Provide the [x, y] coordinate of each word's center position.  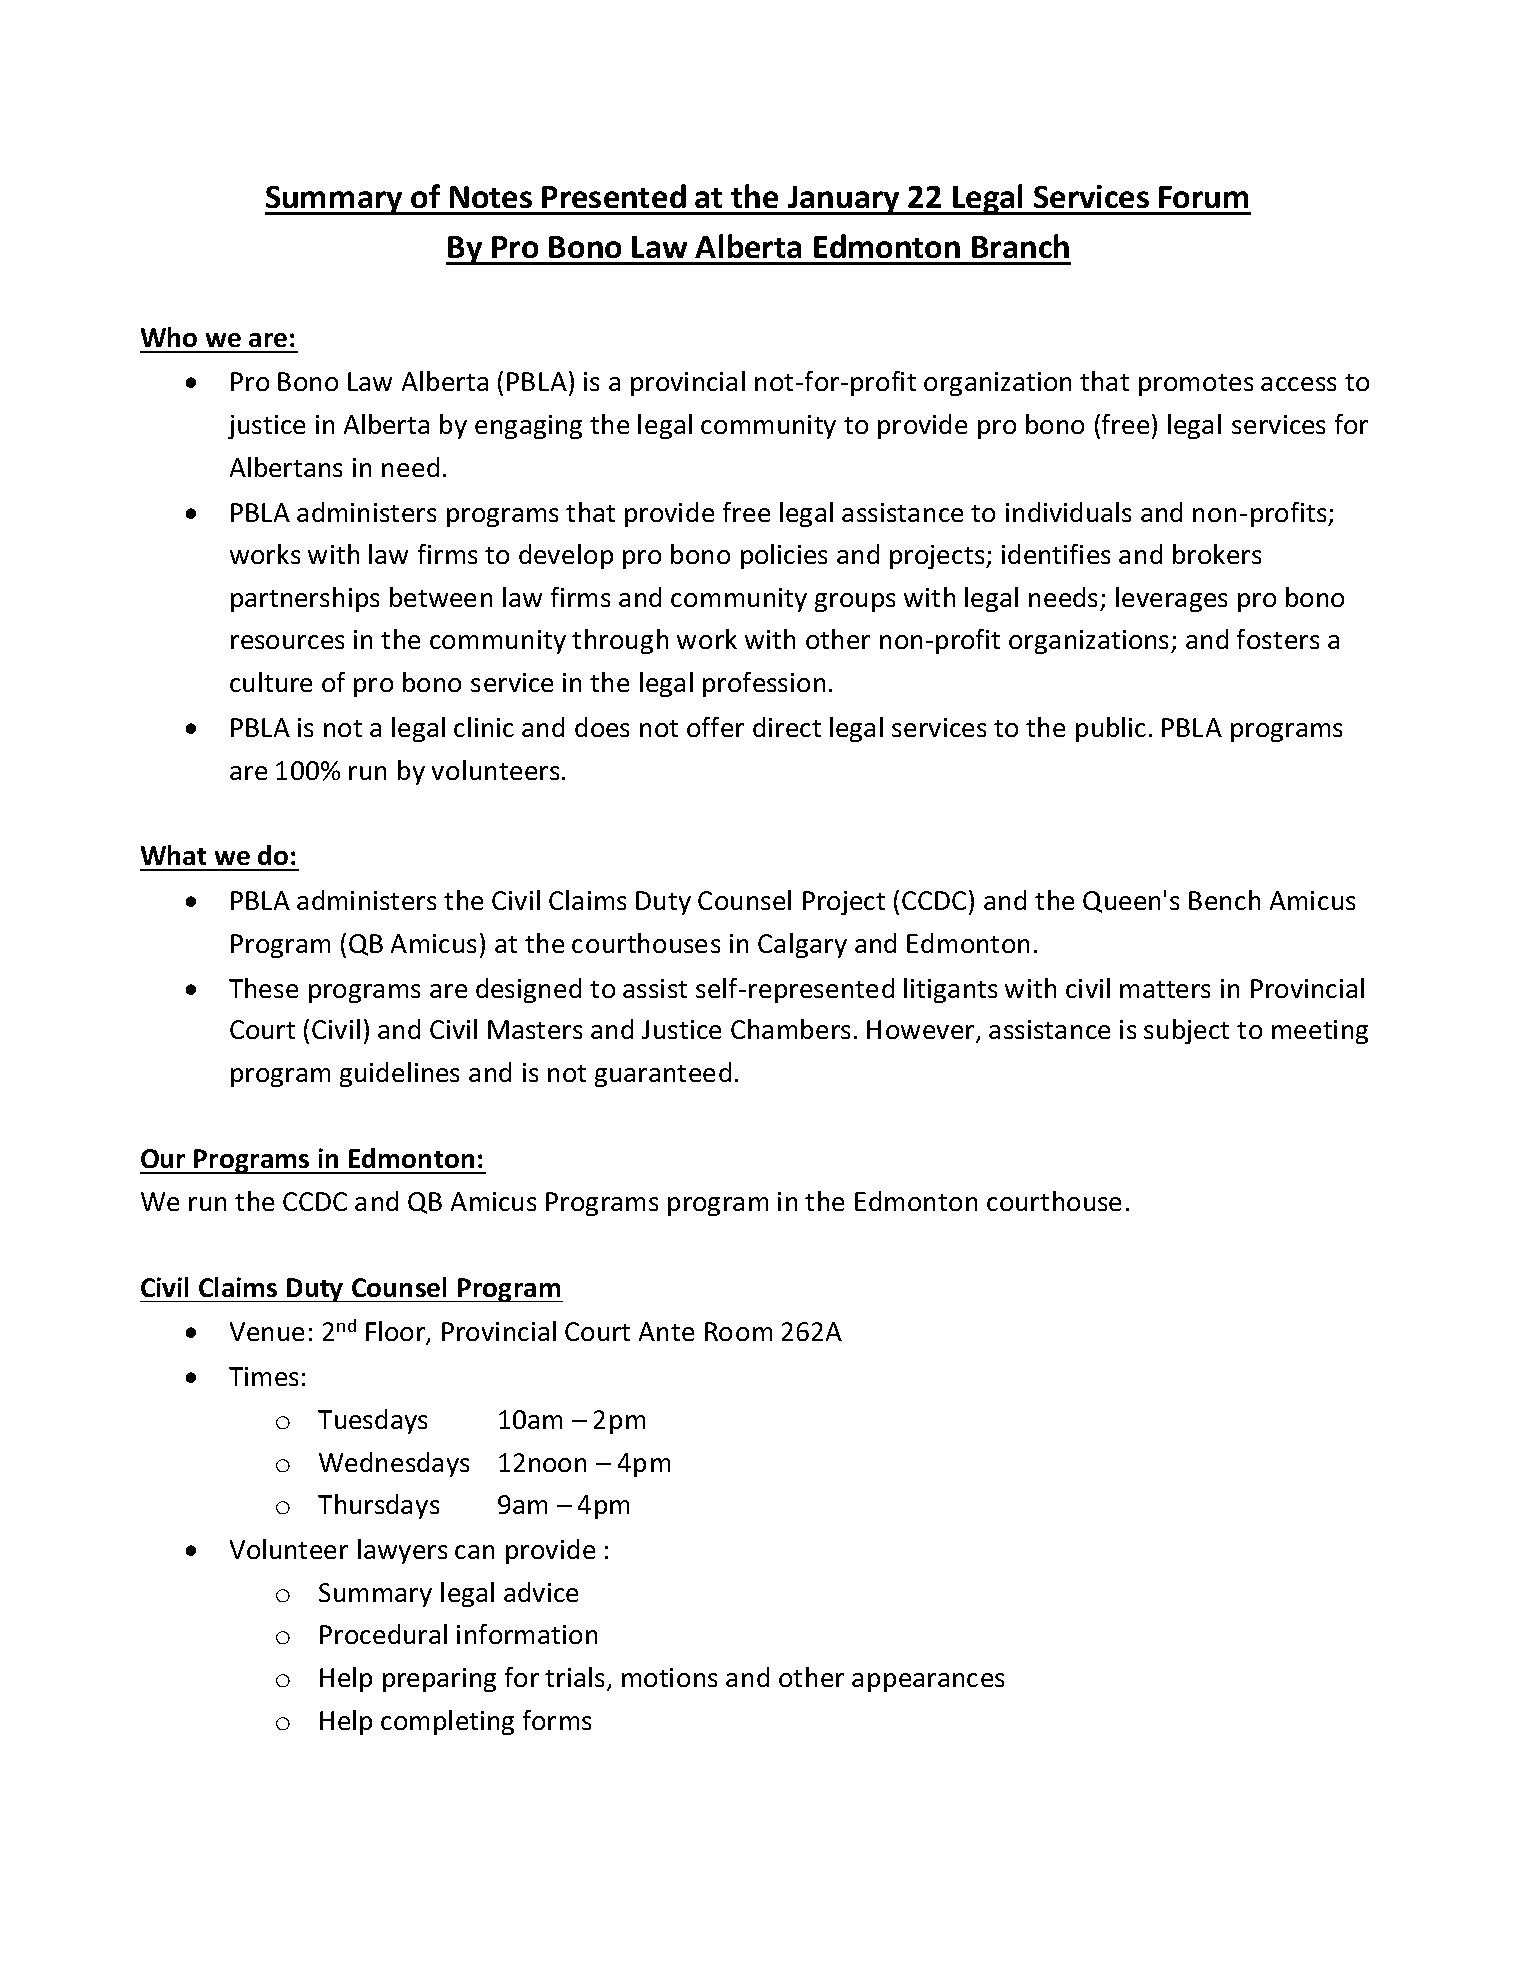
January [844, 200]
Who [169, 337]
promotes [1196, 385]
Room [738, 1331]
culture [271, 682]
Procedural [383, 1634]
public [1111, 729]
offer [715, 727]
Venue [267, 1331]
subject [1186, 1031]
